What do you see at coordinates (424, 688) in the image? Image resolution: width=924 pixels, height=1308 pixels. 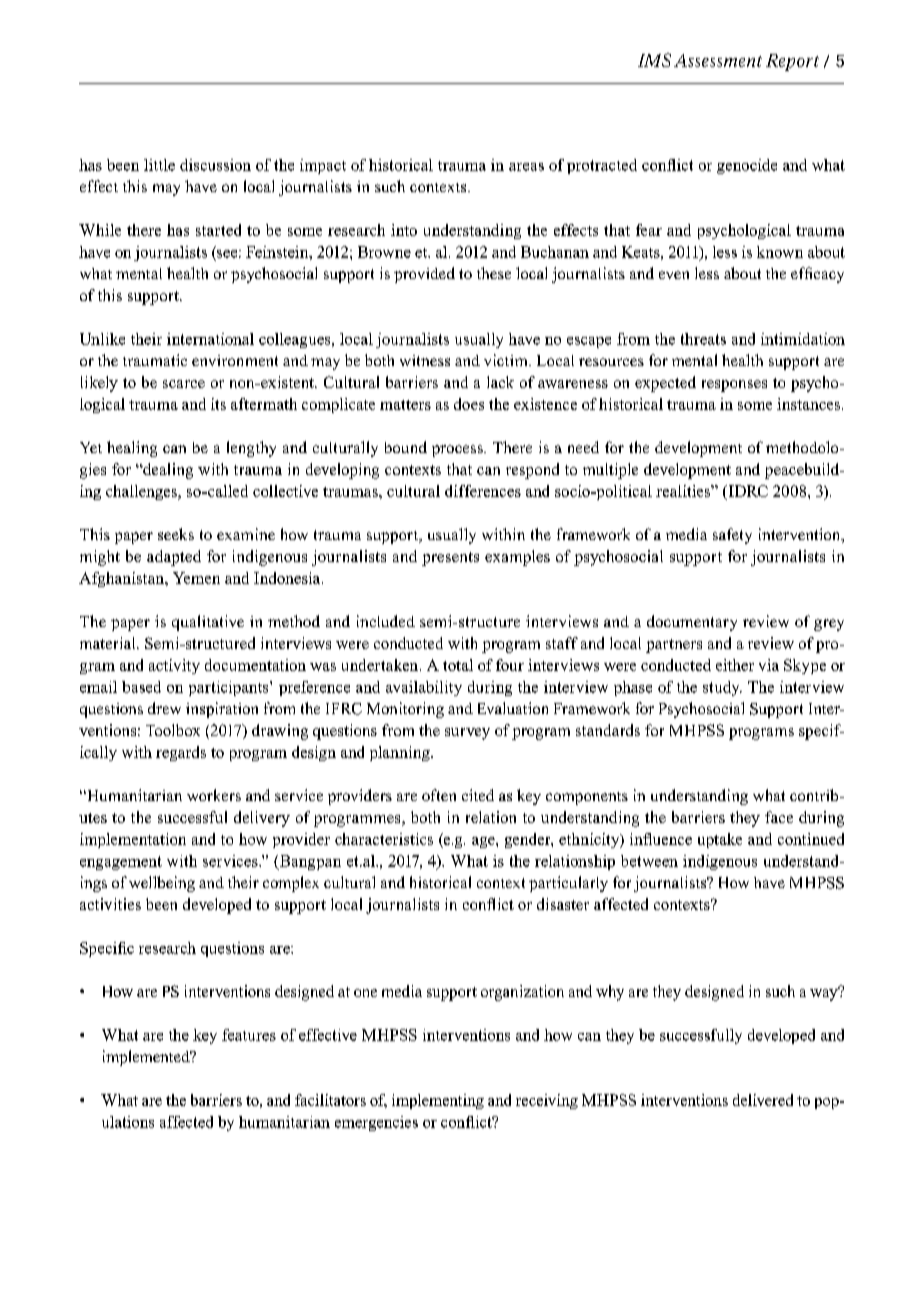 I see `availability` at bounding box center [424, 688].
